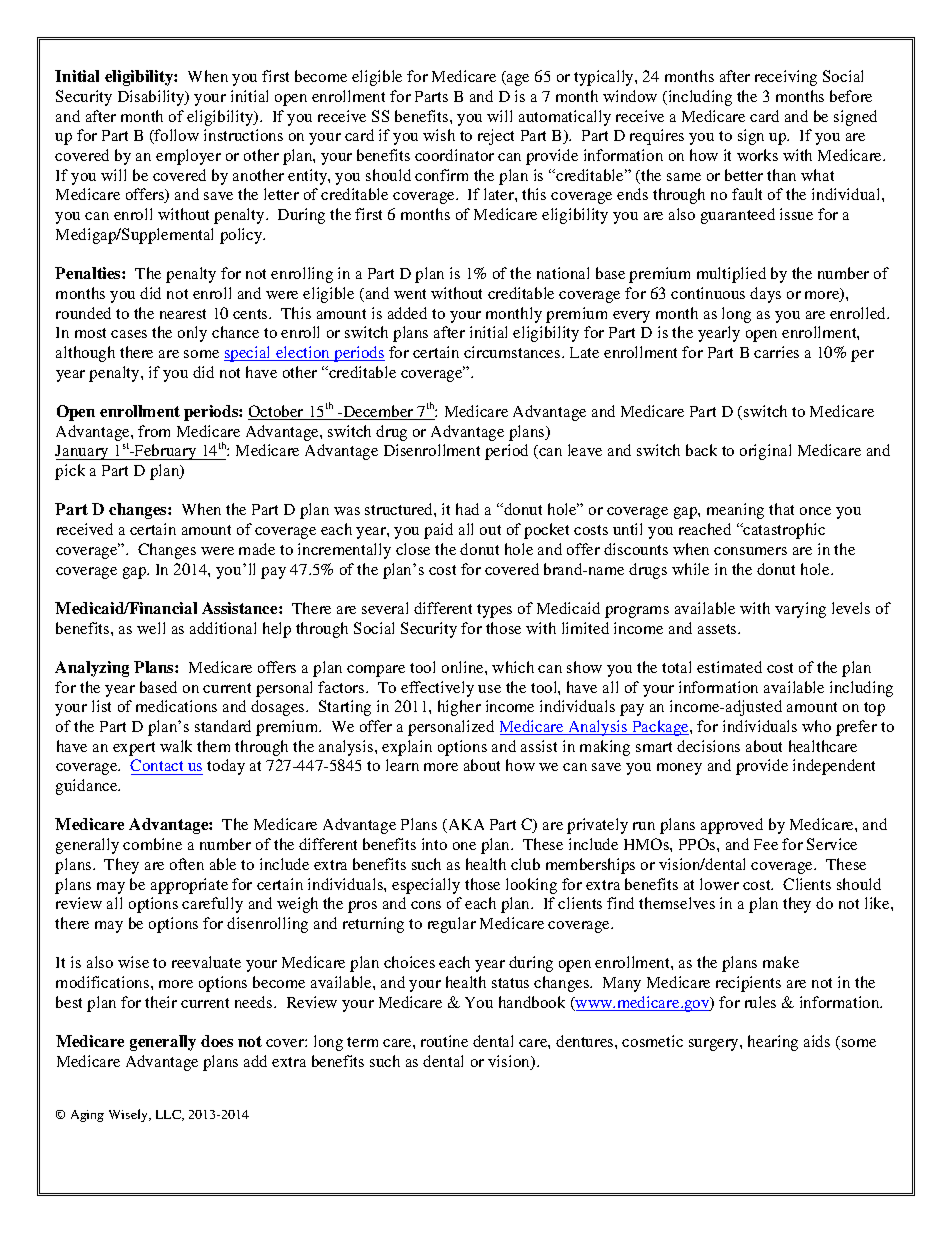 Image resolution: width=952 pixels, height=1233 pixels. Describe the element at coordinates (217, 1041) in the page. I see `does` at that location.
